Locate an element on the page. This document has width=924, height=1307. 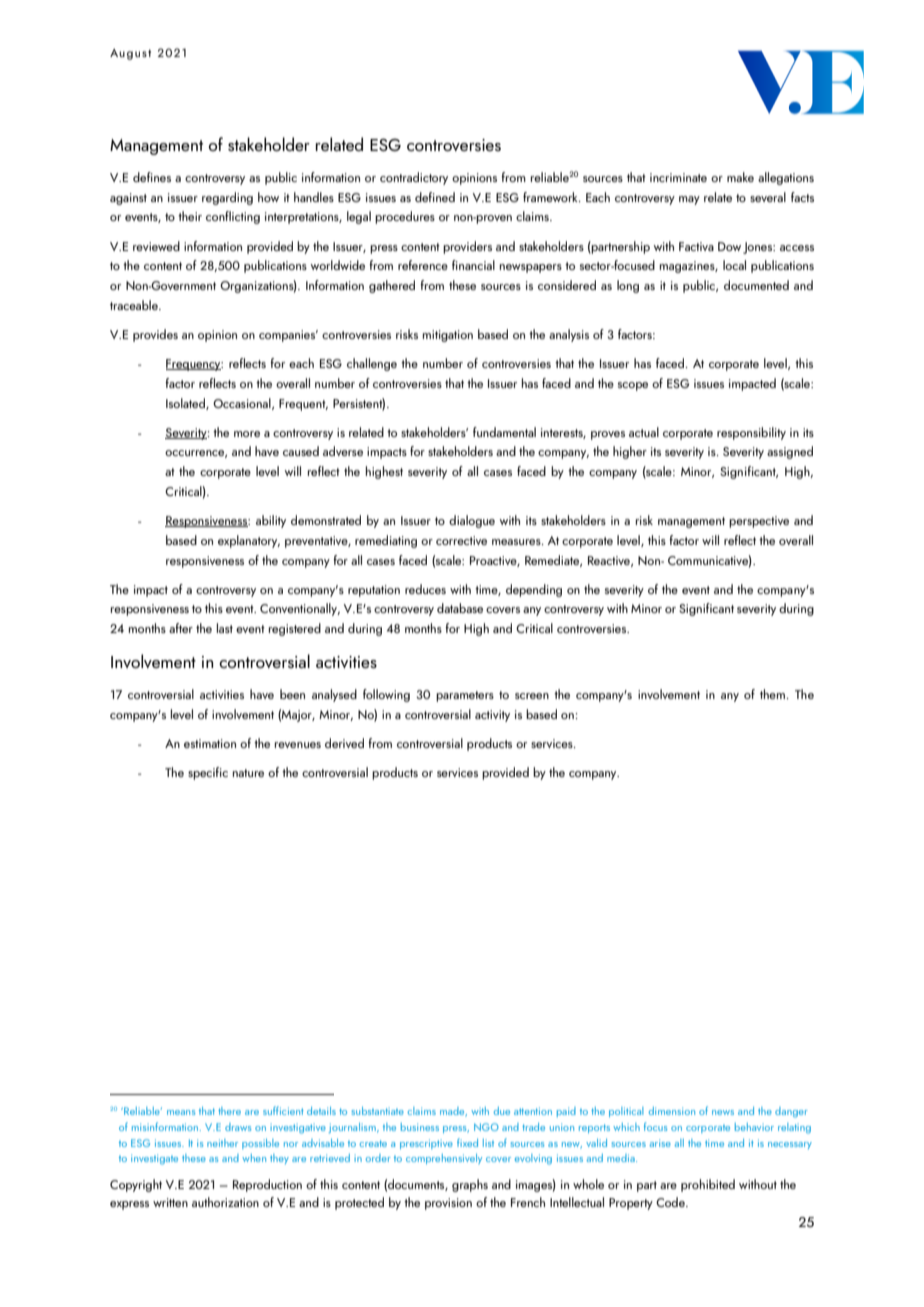
contradictory is located at coordinates (414, 178).
